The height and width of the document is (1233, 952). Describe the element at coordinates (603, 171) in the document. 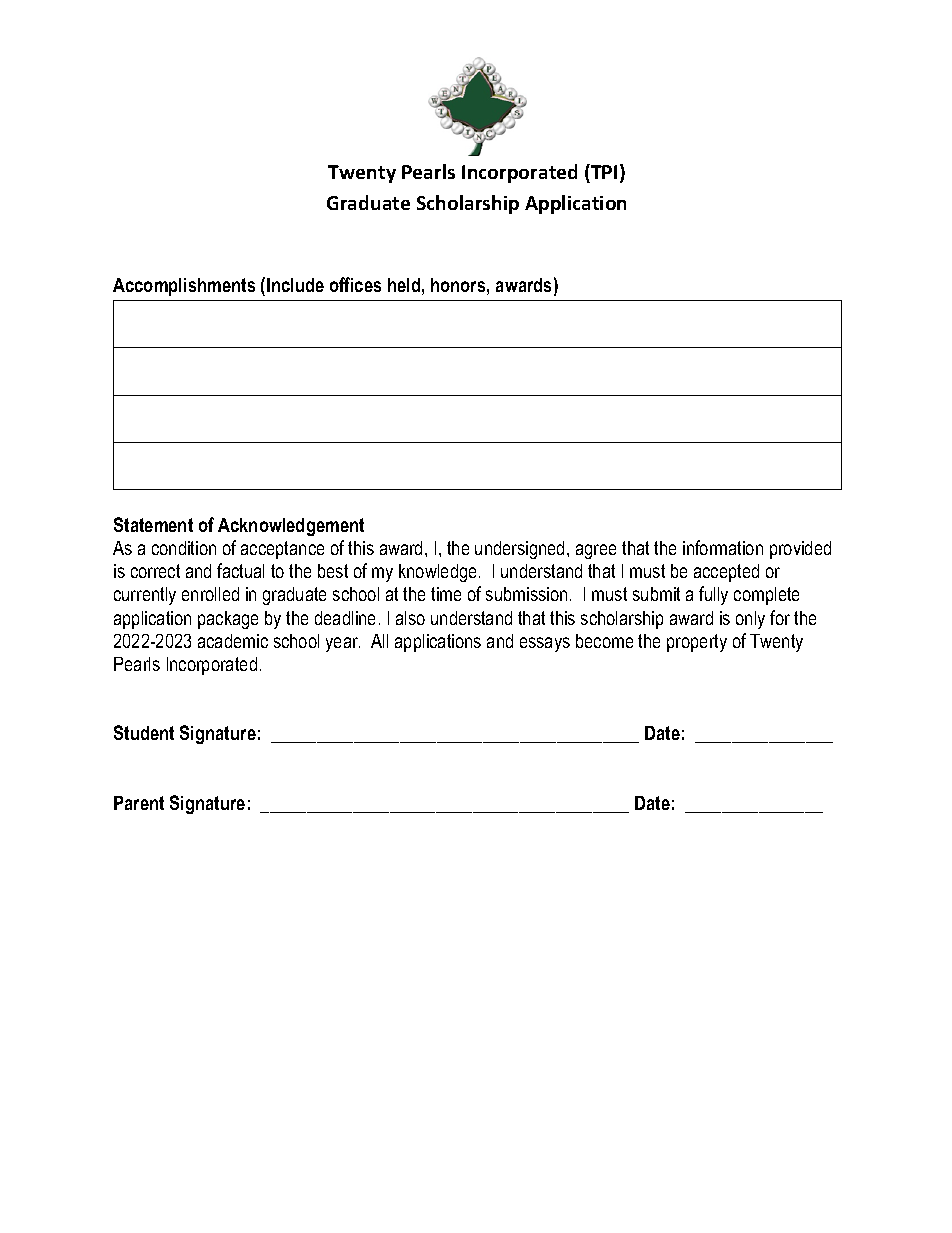

I see `TPI` at that location.
